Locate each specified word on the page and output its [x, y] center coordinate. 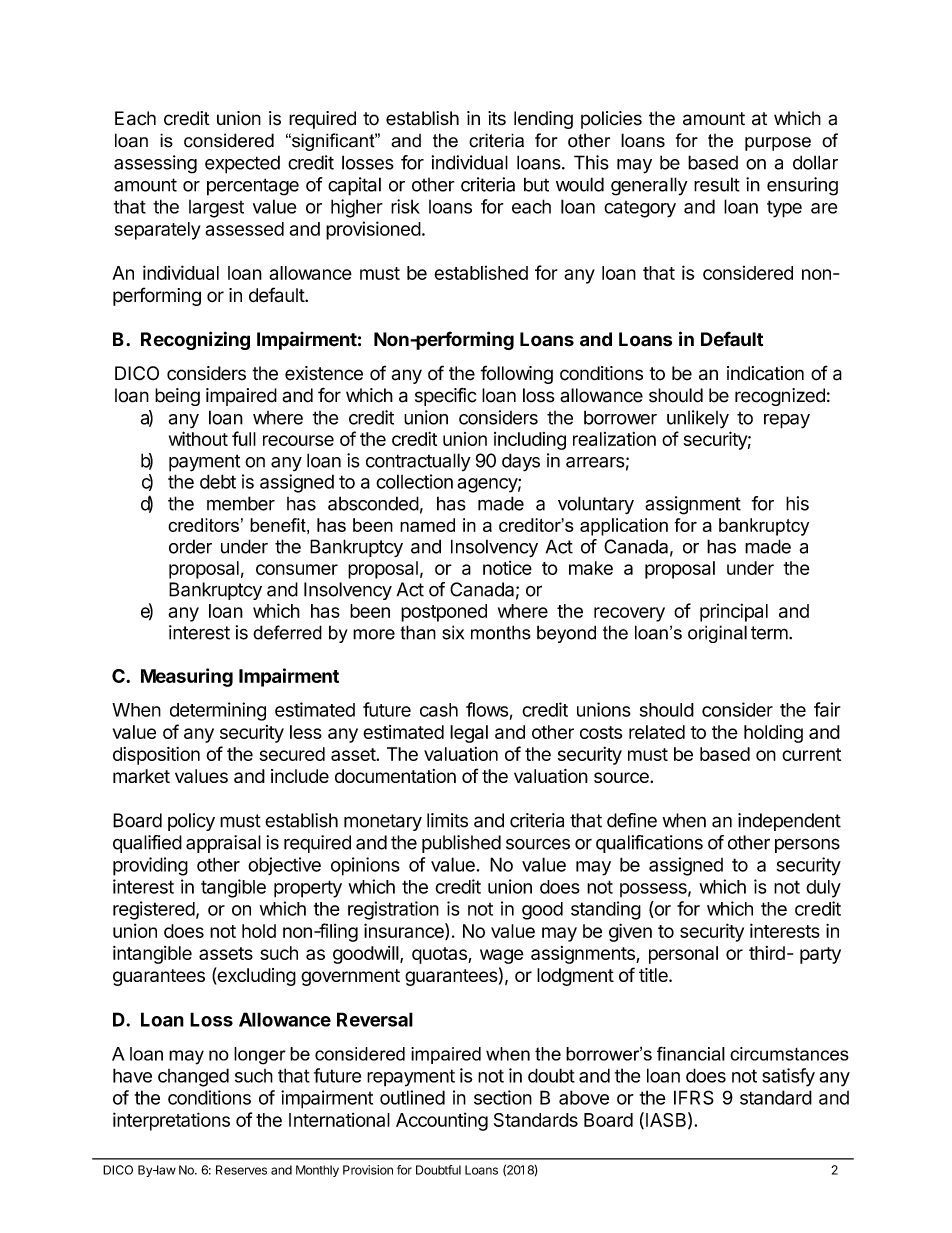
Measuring [187, 677]
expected [242, 164]
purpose [778, 144]
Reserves [241, 1170]
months [501, 632]
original [717, 634]
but [536, 184]
